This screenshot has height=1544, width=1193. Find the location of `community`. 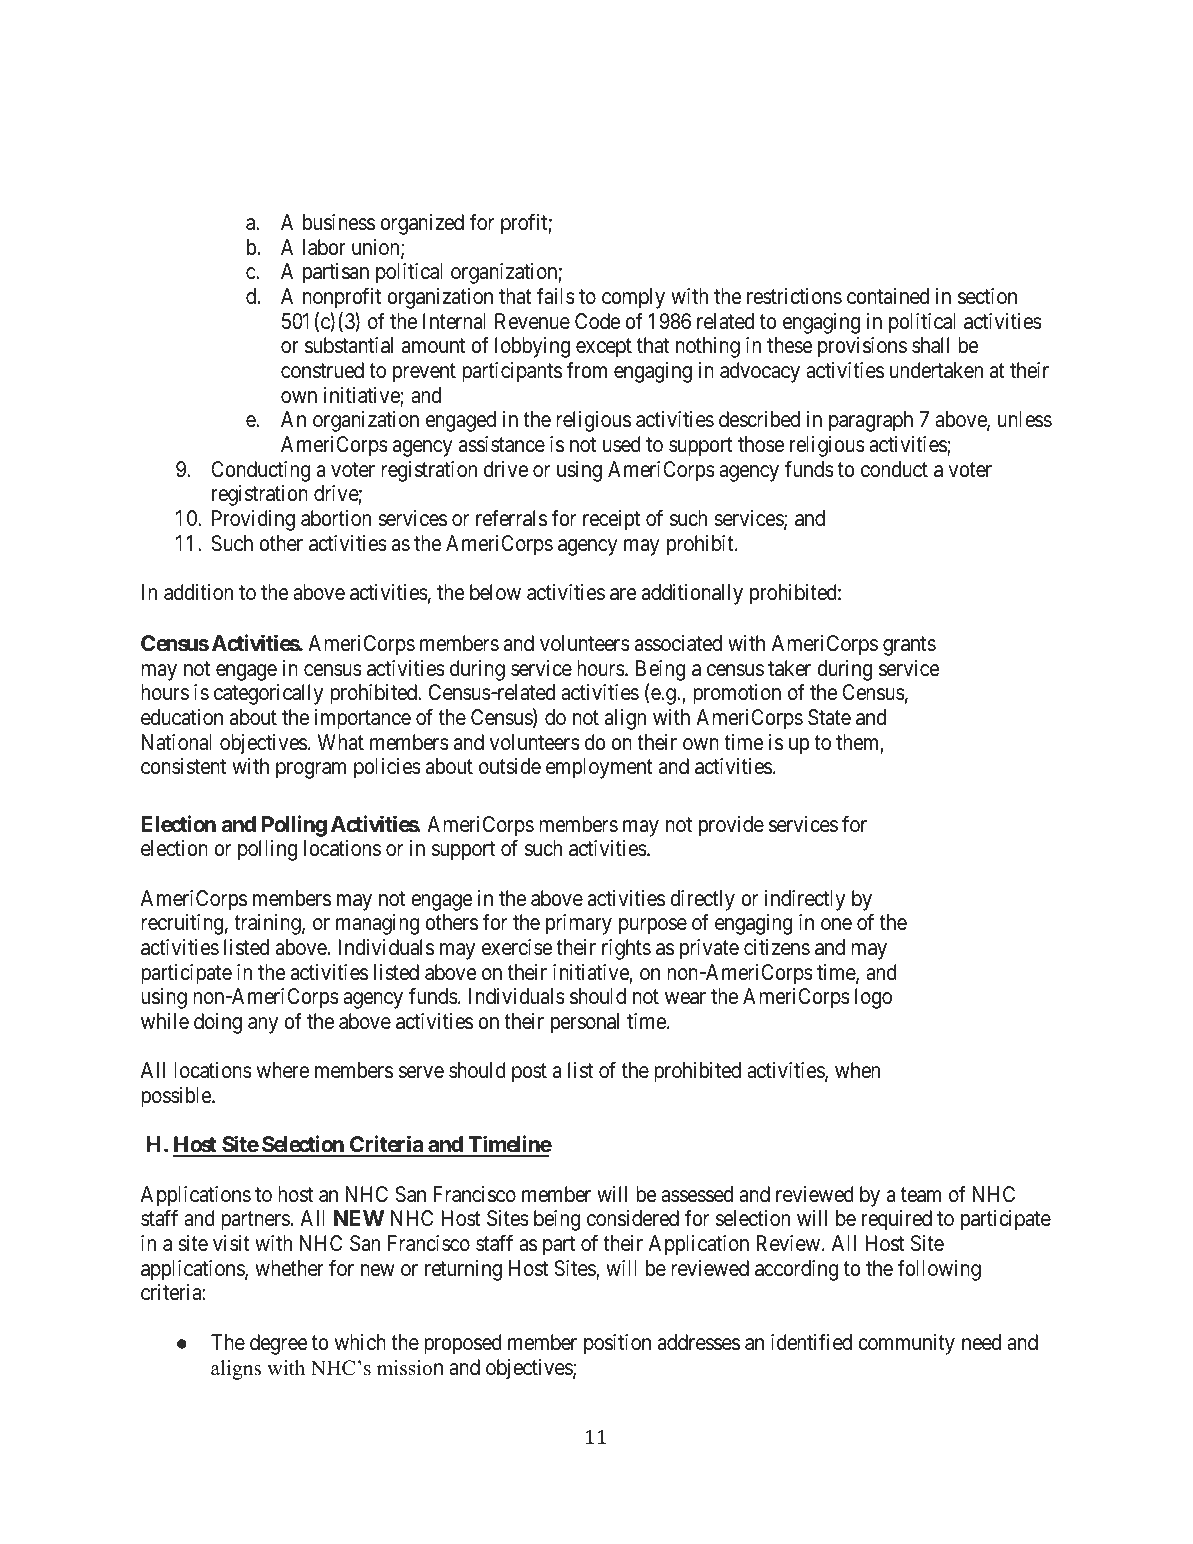

community is located at coordinates (906, 1344).
